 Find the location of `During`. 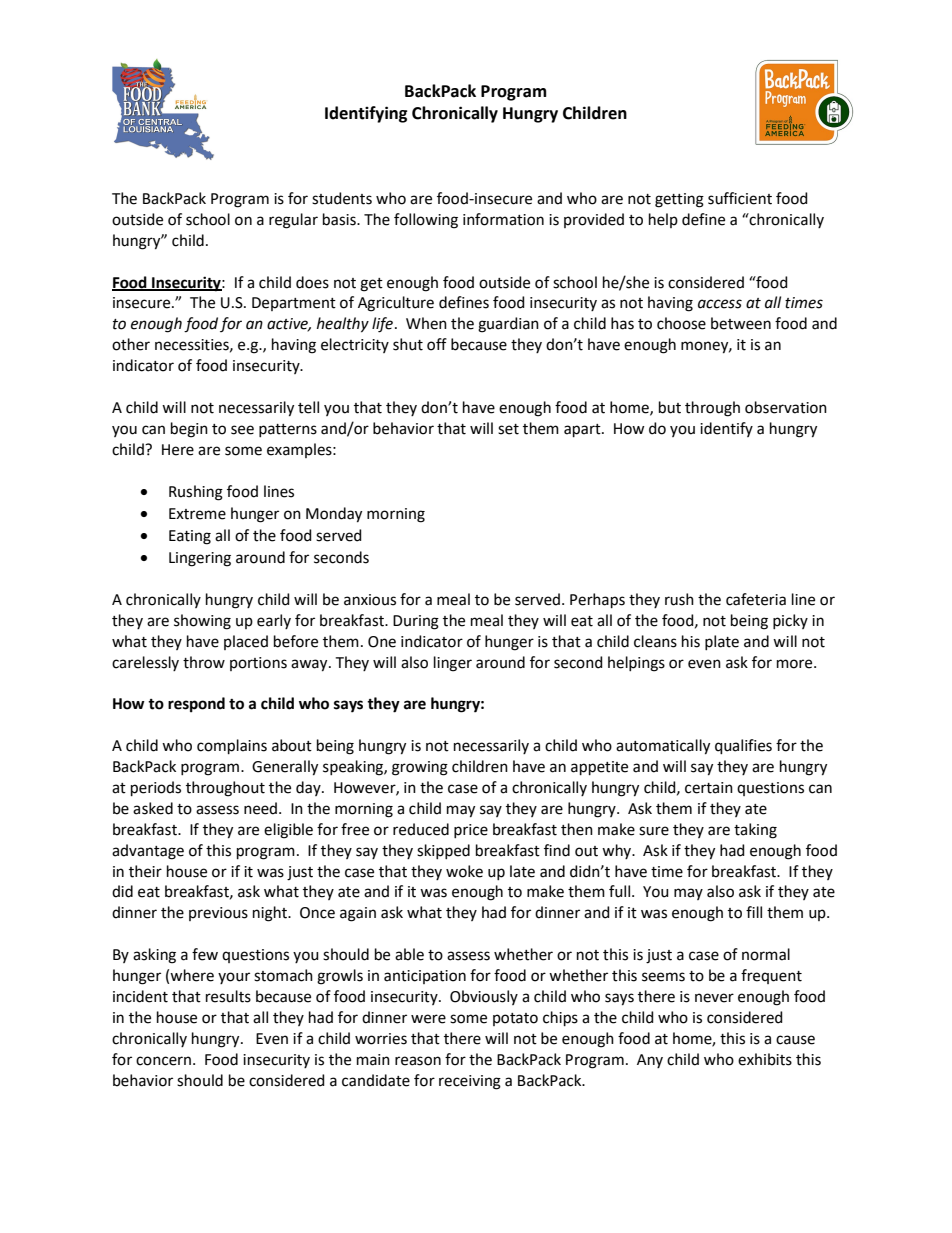

During is located at coordinates (416, 622).
